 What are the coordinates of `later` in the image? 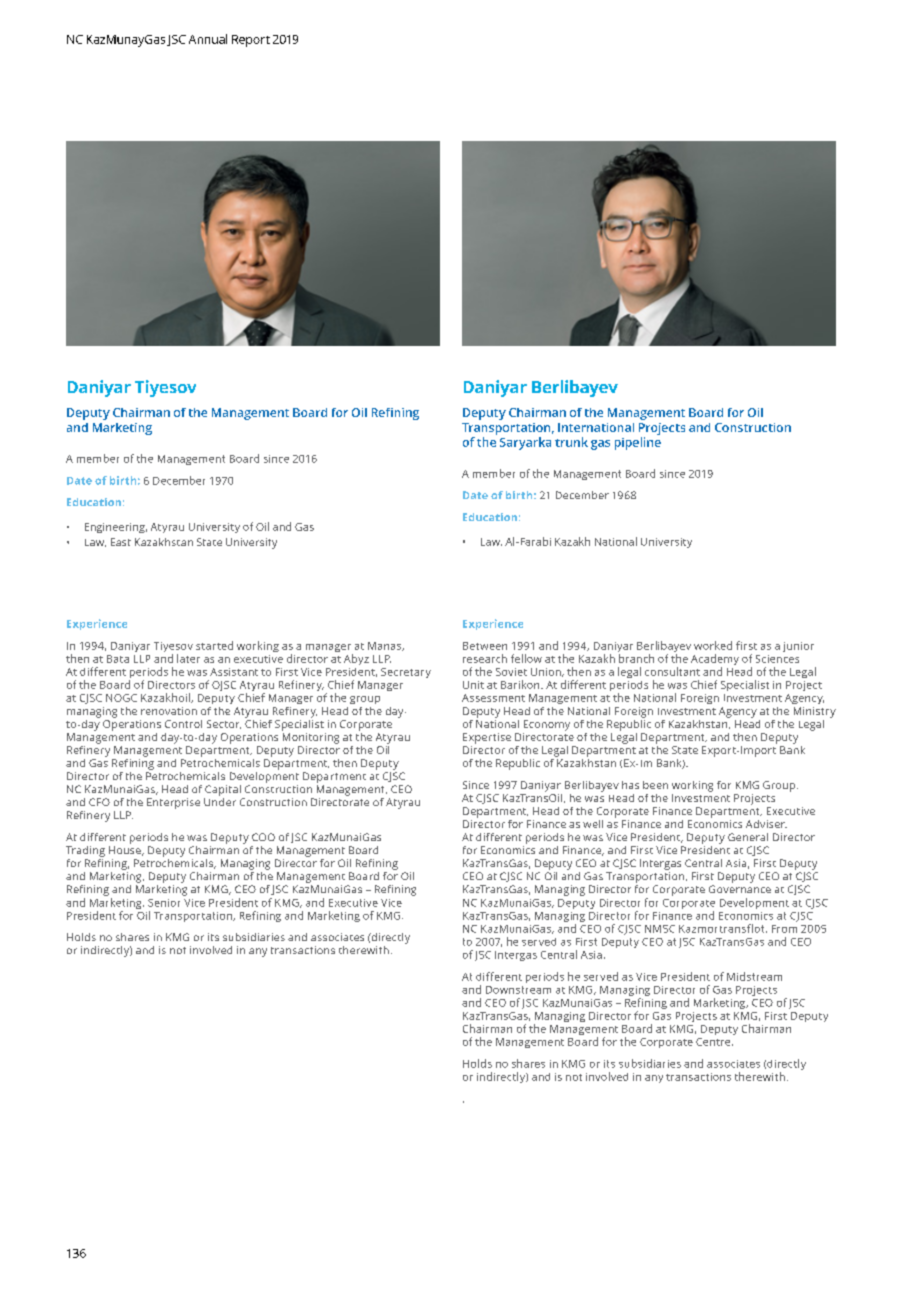 It's located at (188, 658).
